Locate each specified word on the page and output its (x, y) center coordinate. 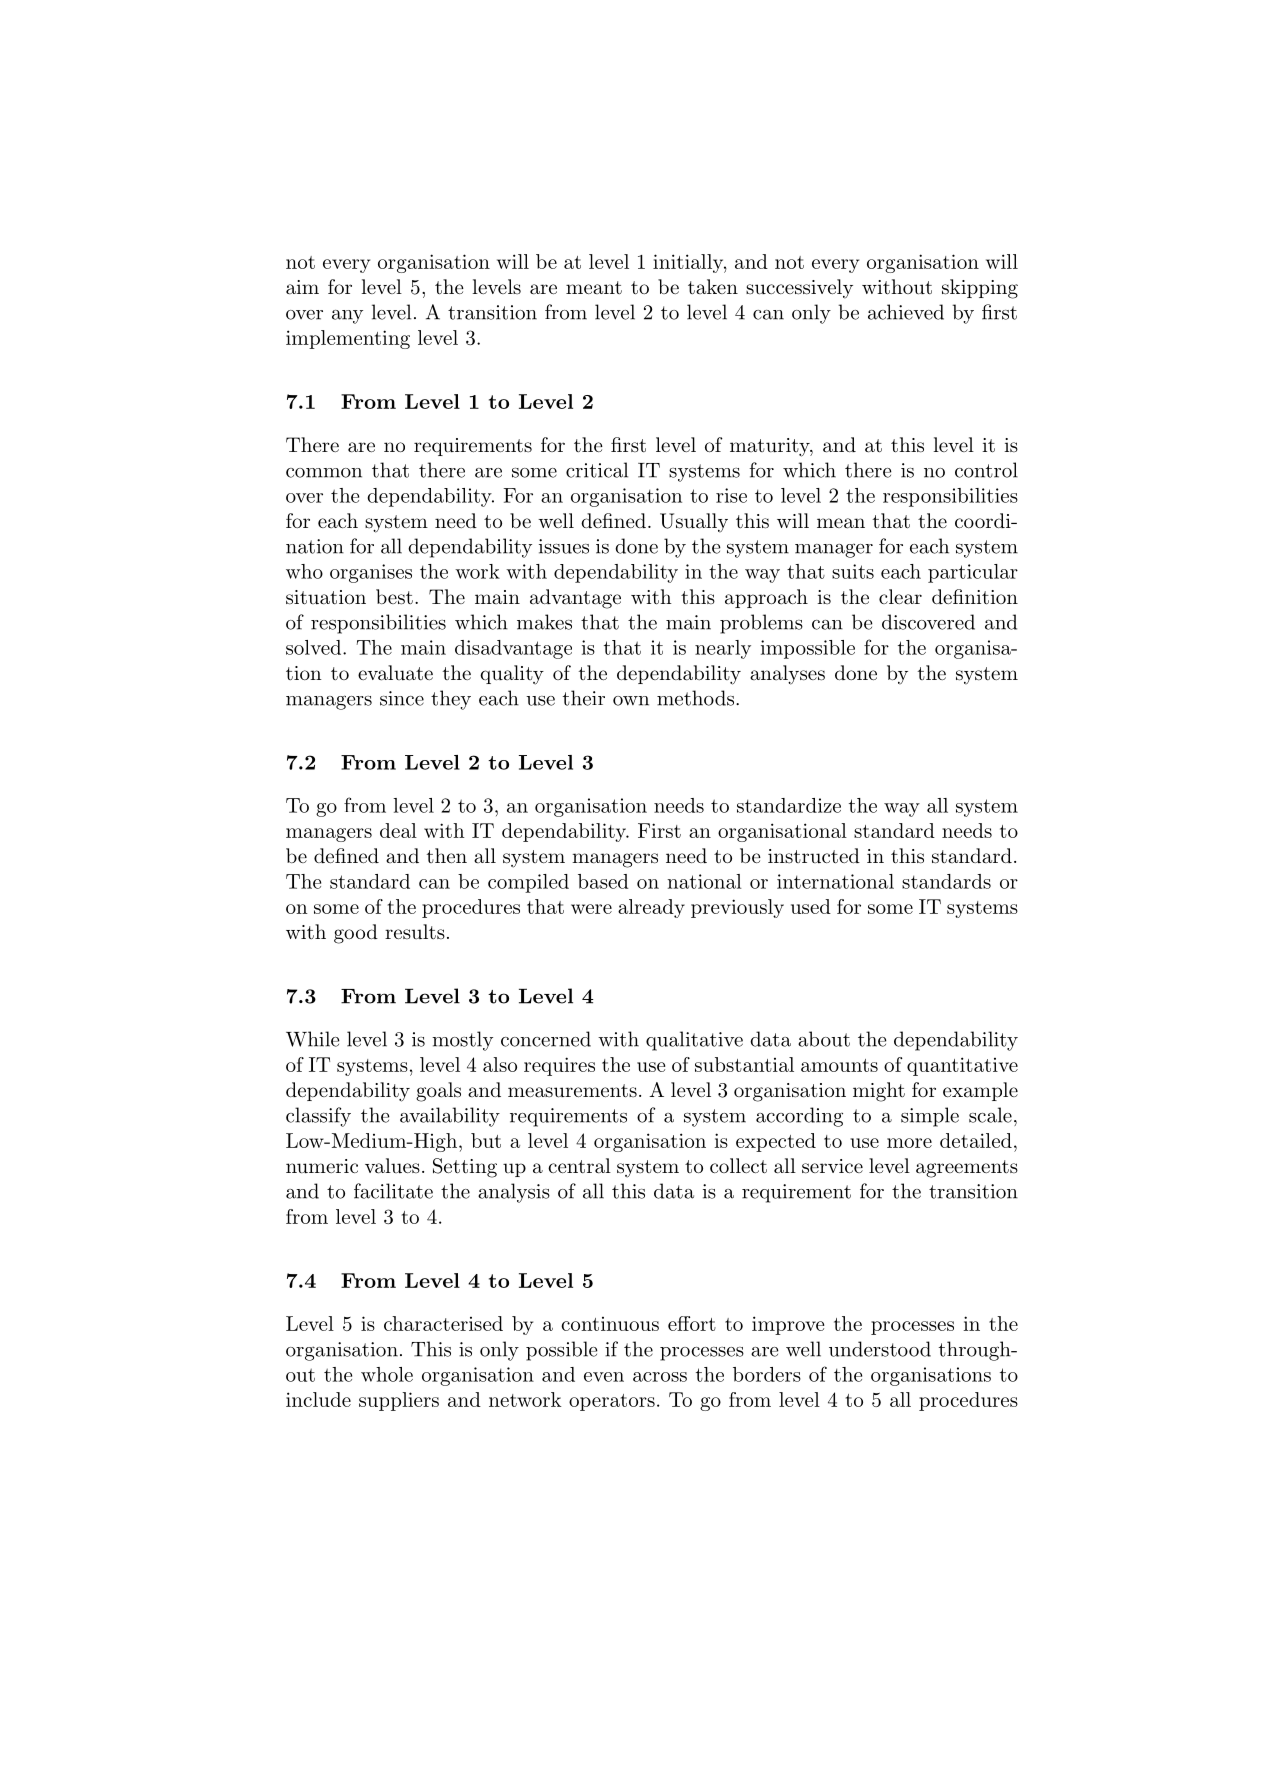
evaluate (395, 673)
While (313, 1039)
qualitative (694, 1041)
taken (713, 286)
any (347, 317)
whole (387, 1374)
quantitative (962, 1066)
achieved (906, 312)
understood (880, 1349)
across (660, 1377)
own (631, 701)
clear (900, 597)
